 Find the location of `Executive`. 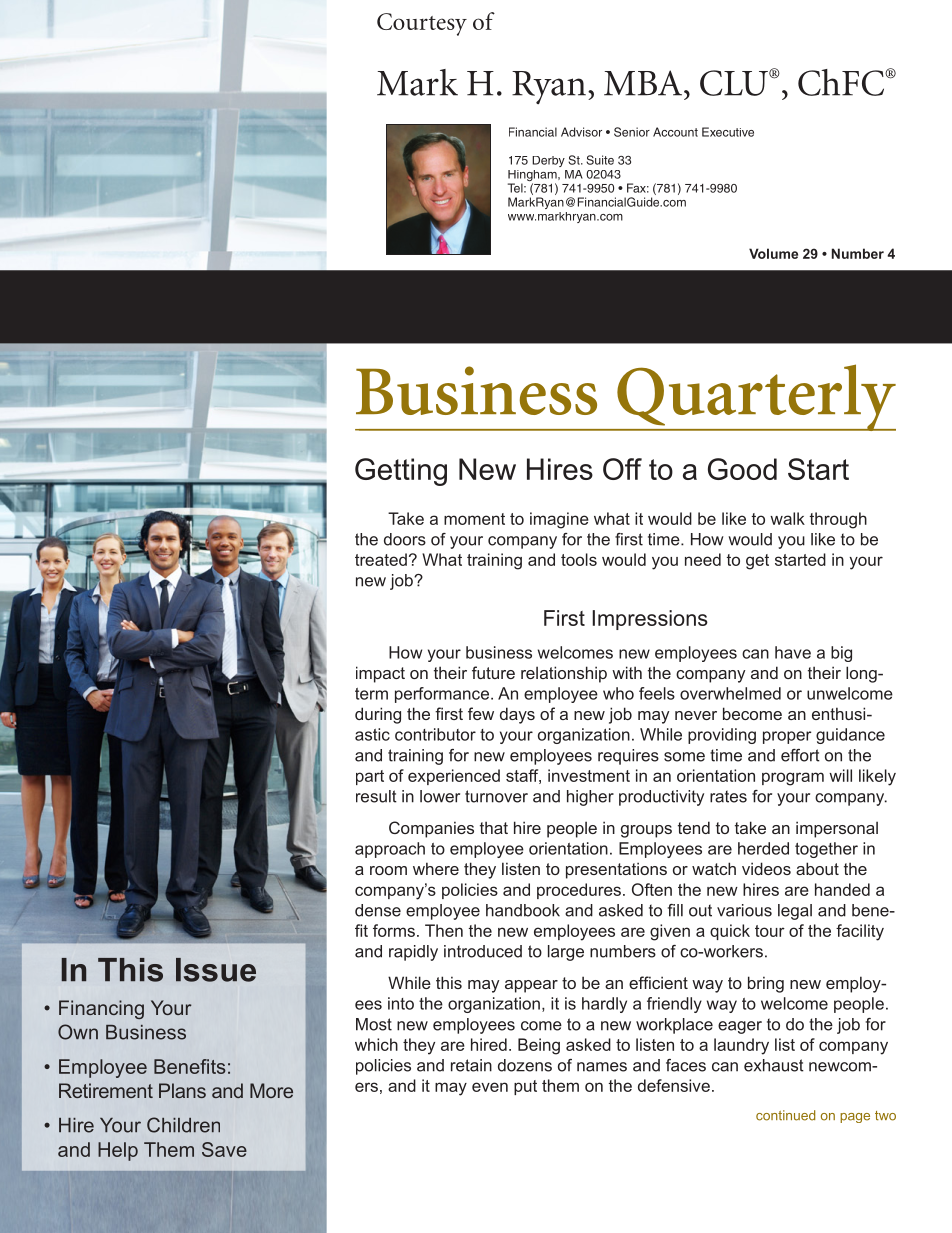

Executive is located at coordinates (728, 132).
